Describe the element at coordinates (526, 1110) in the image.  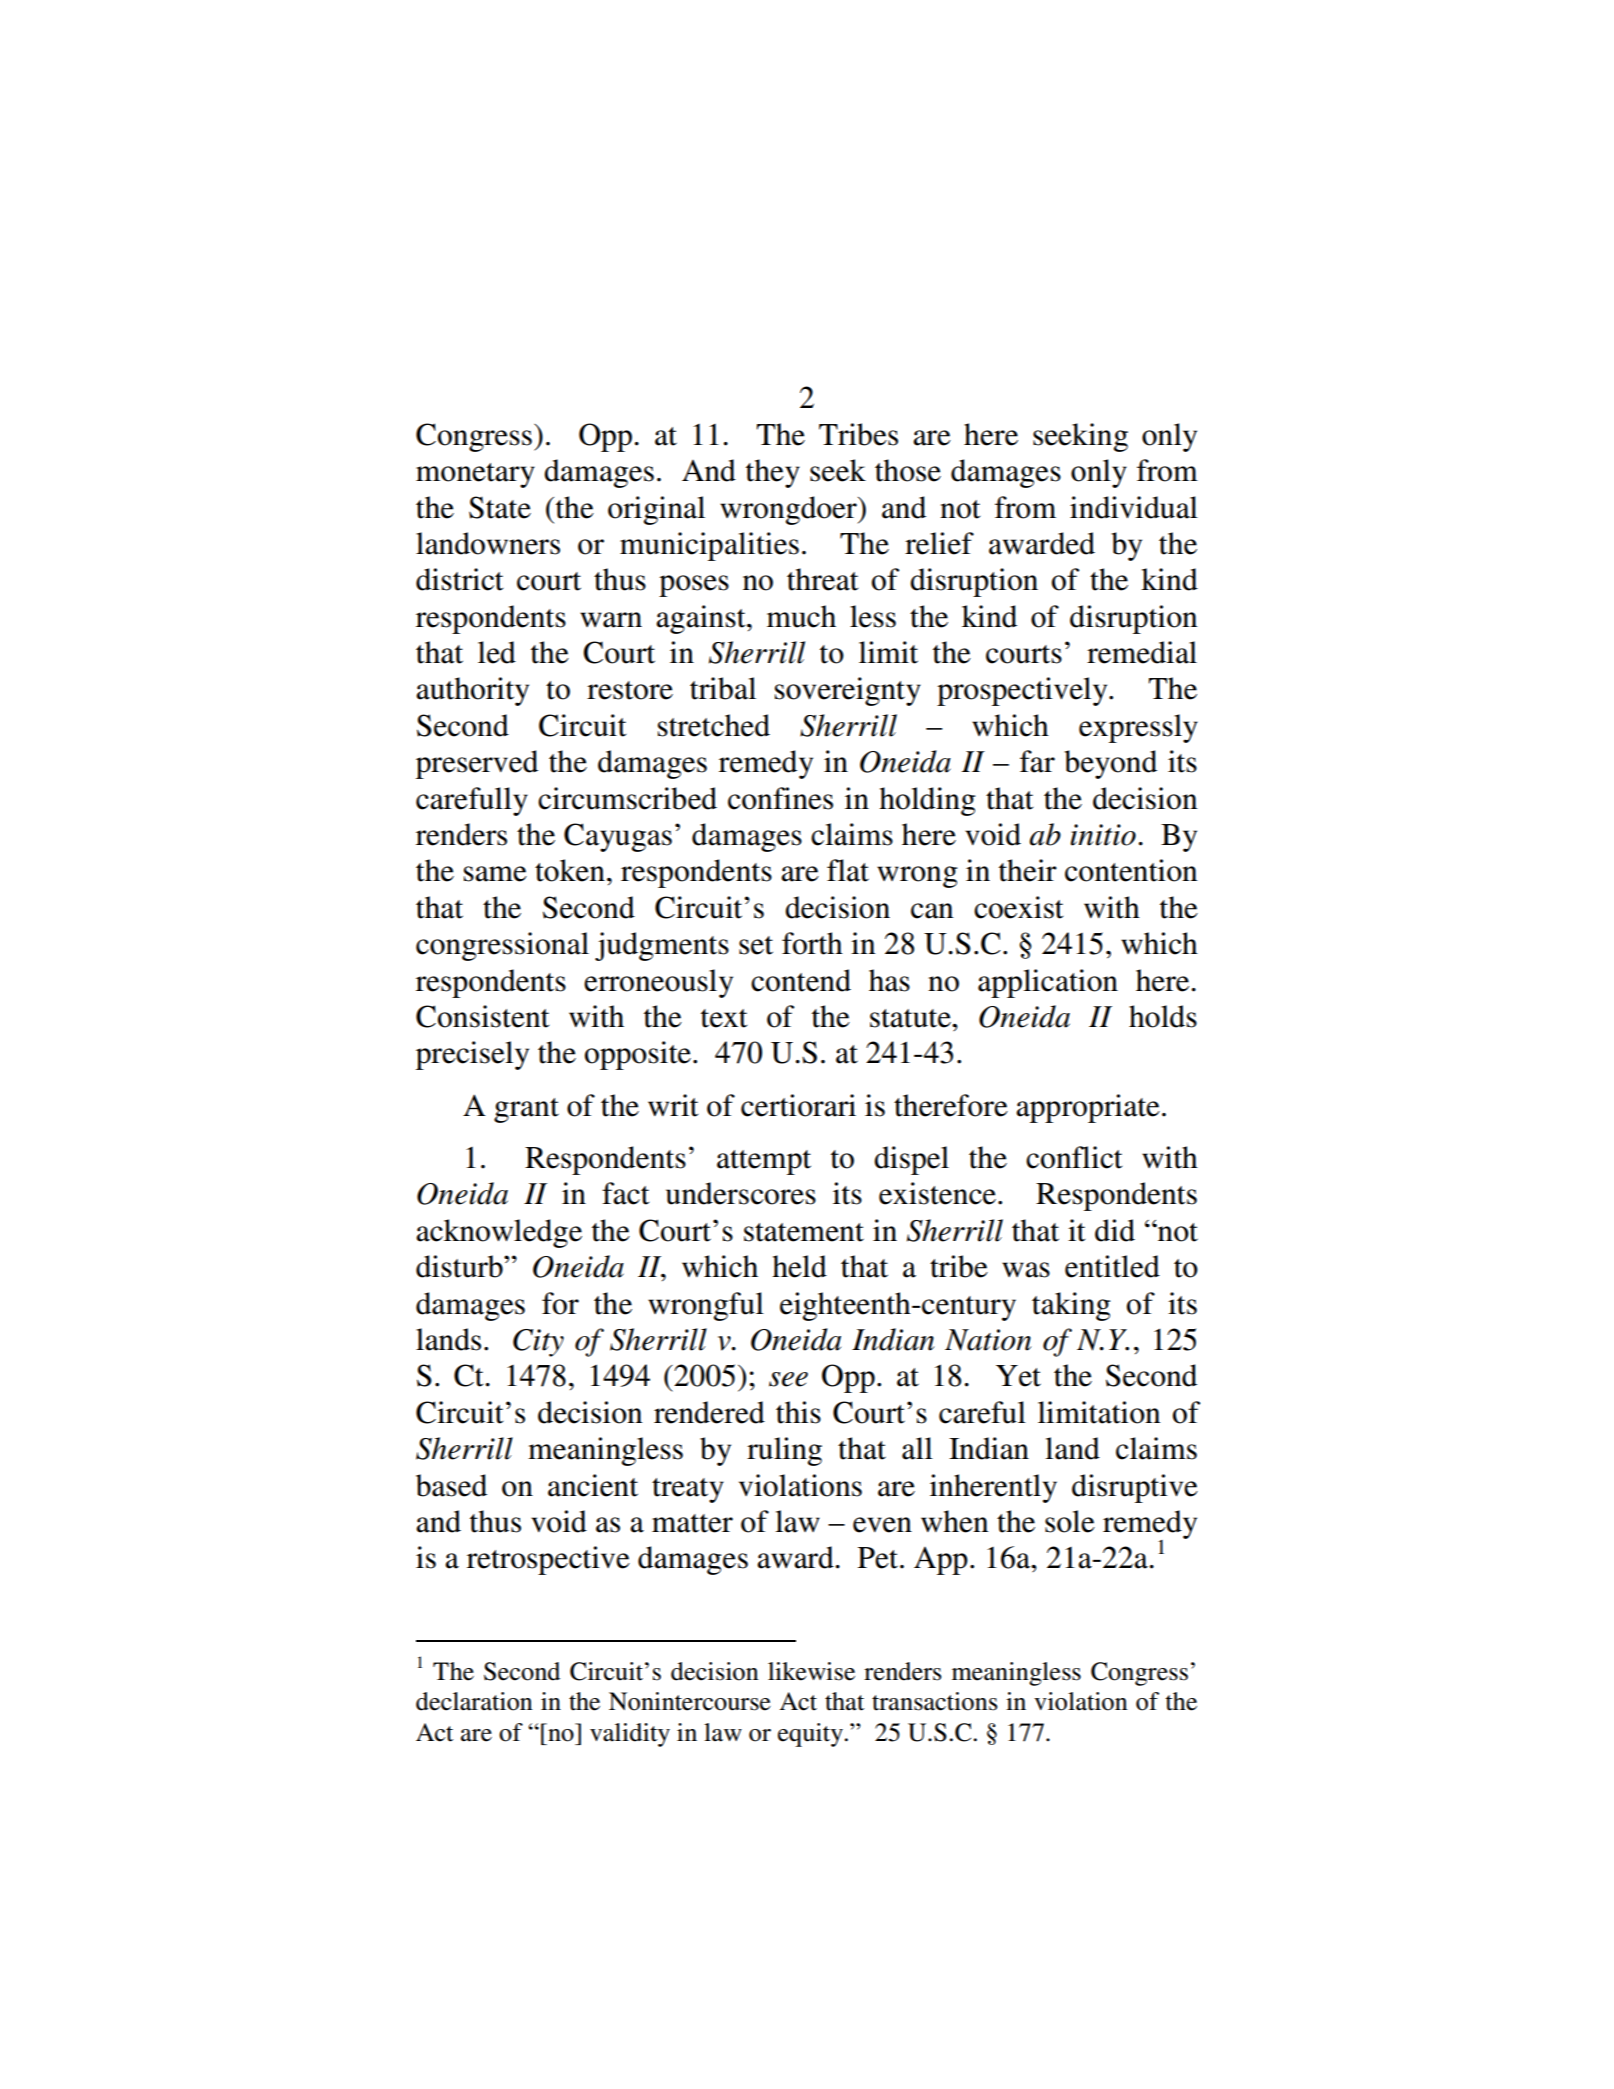
I see `grant` at that location.
